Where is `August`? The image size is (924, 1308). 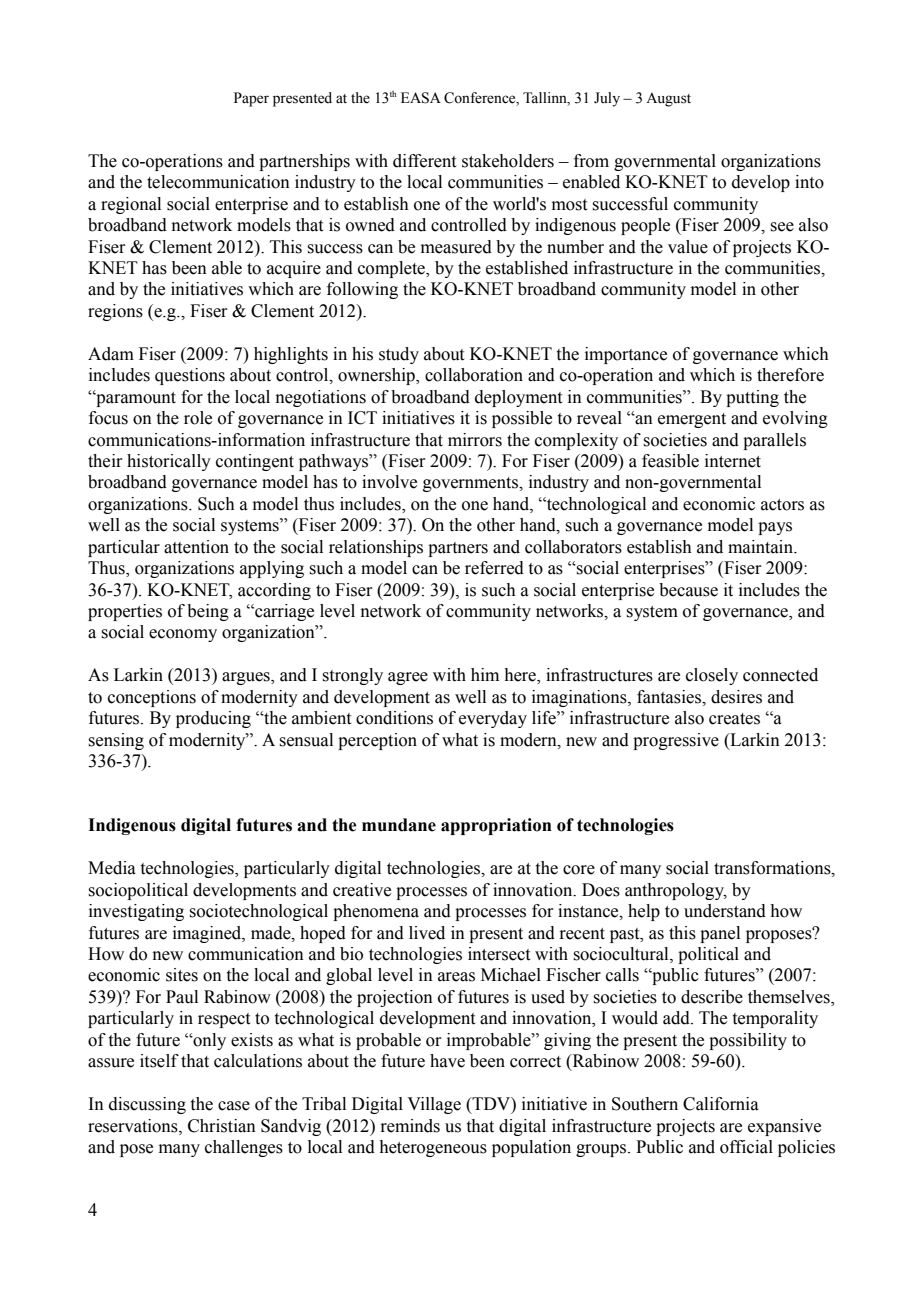
August is located at coordinates (668, 99).
